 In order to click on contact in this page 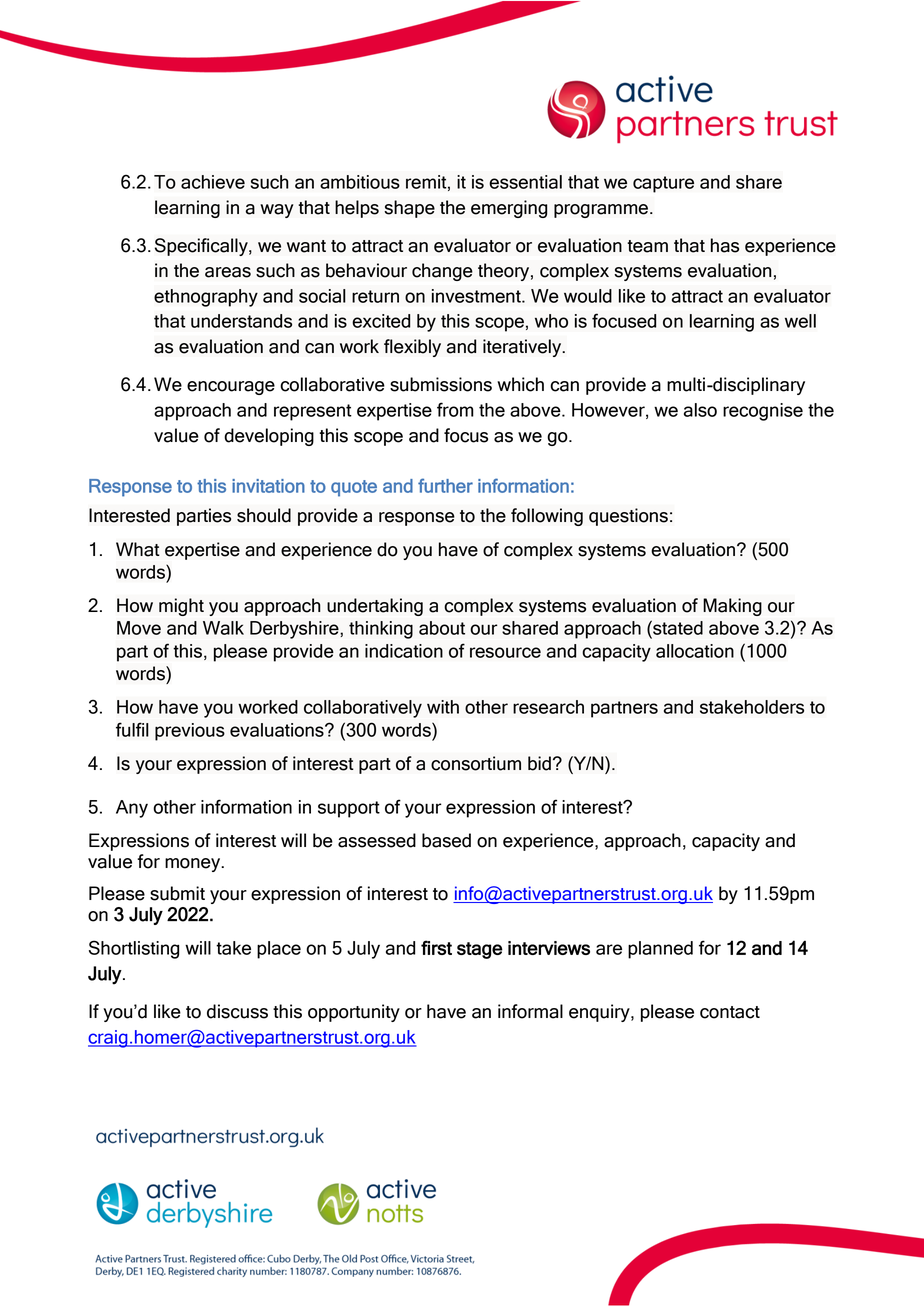, I will do `click(730, 1012)`.
